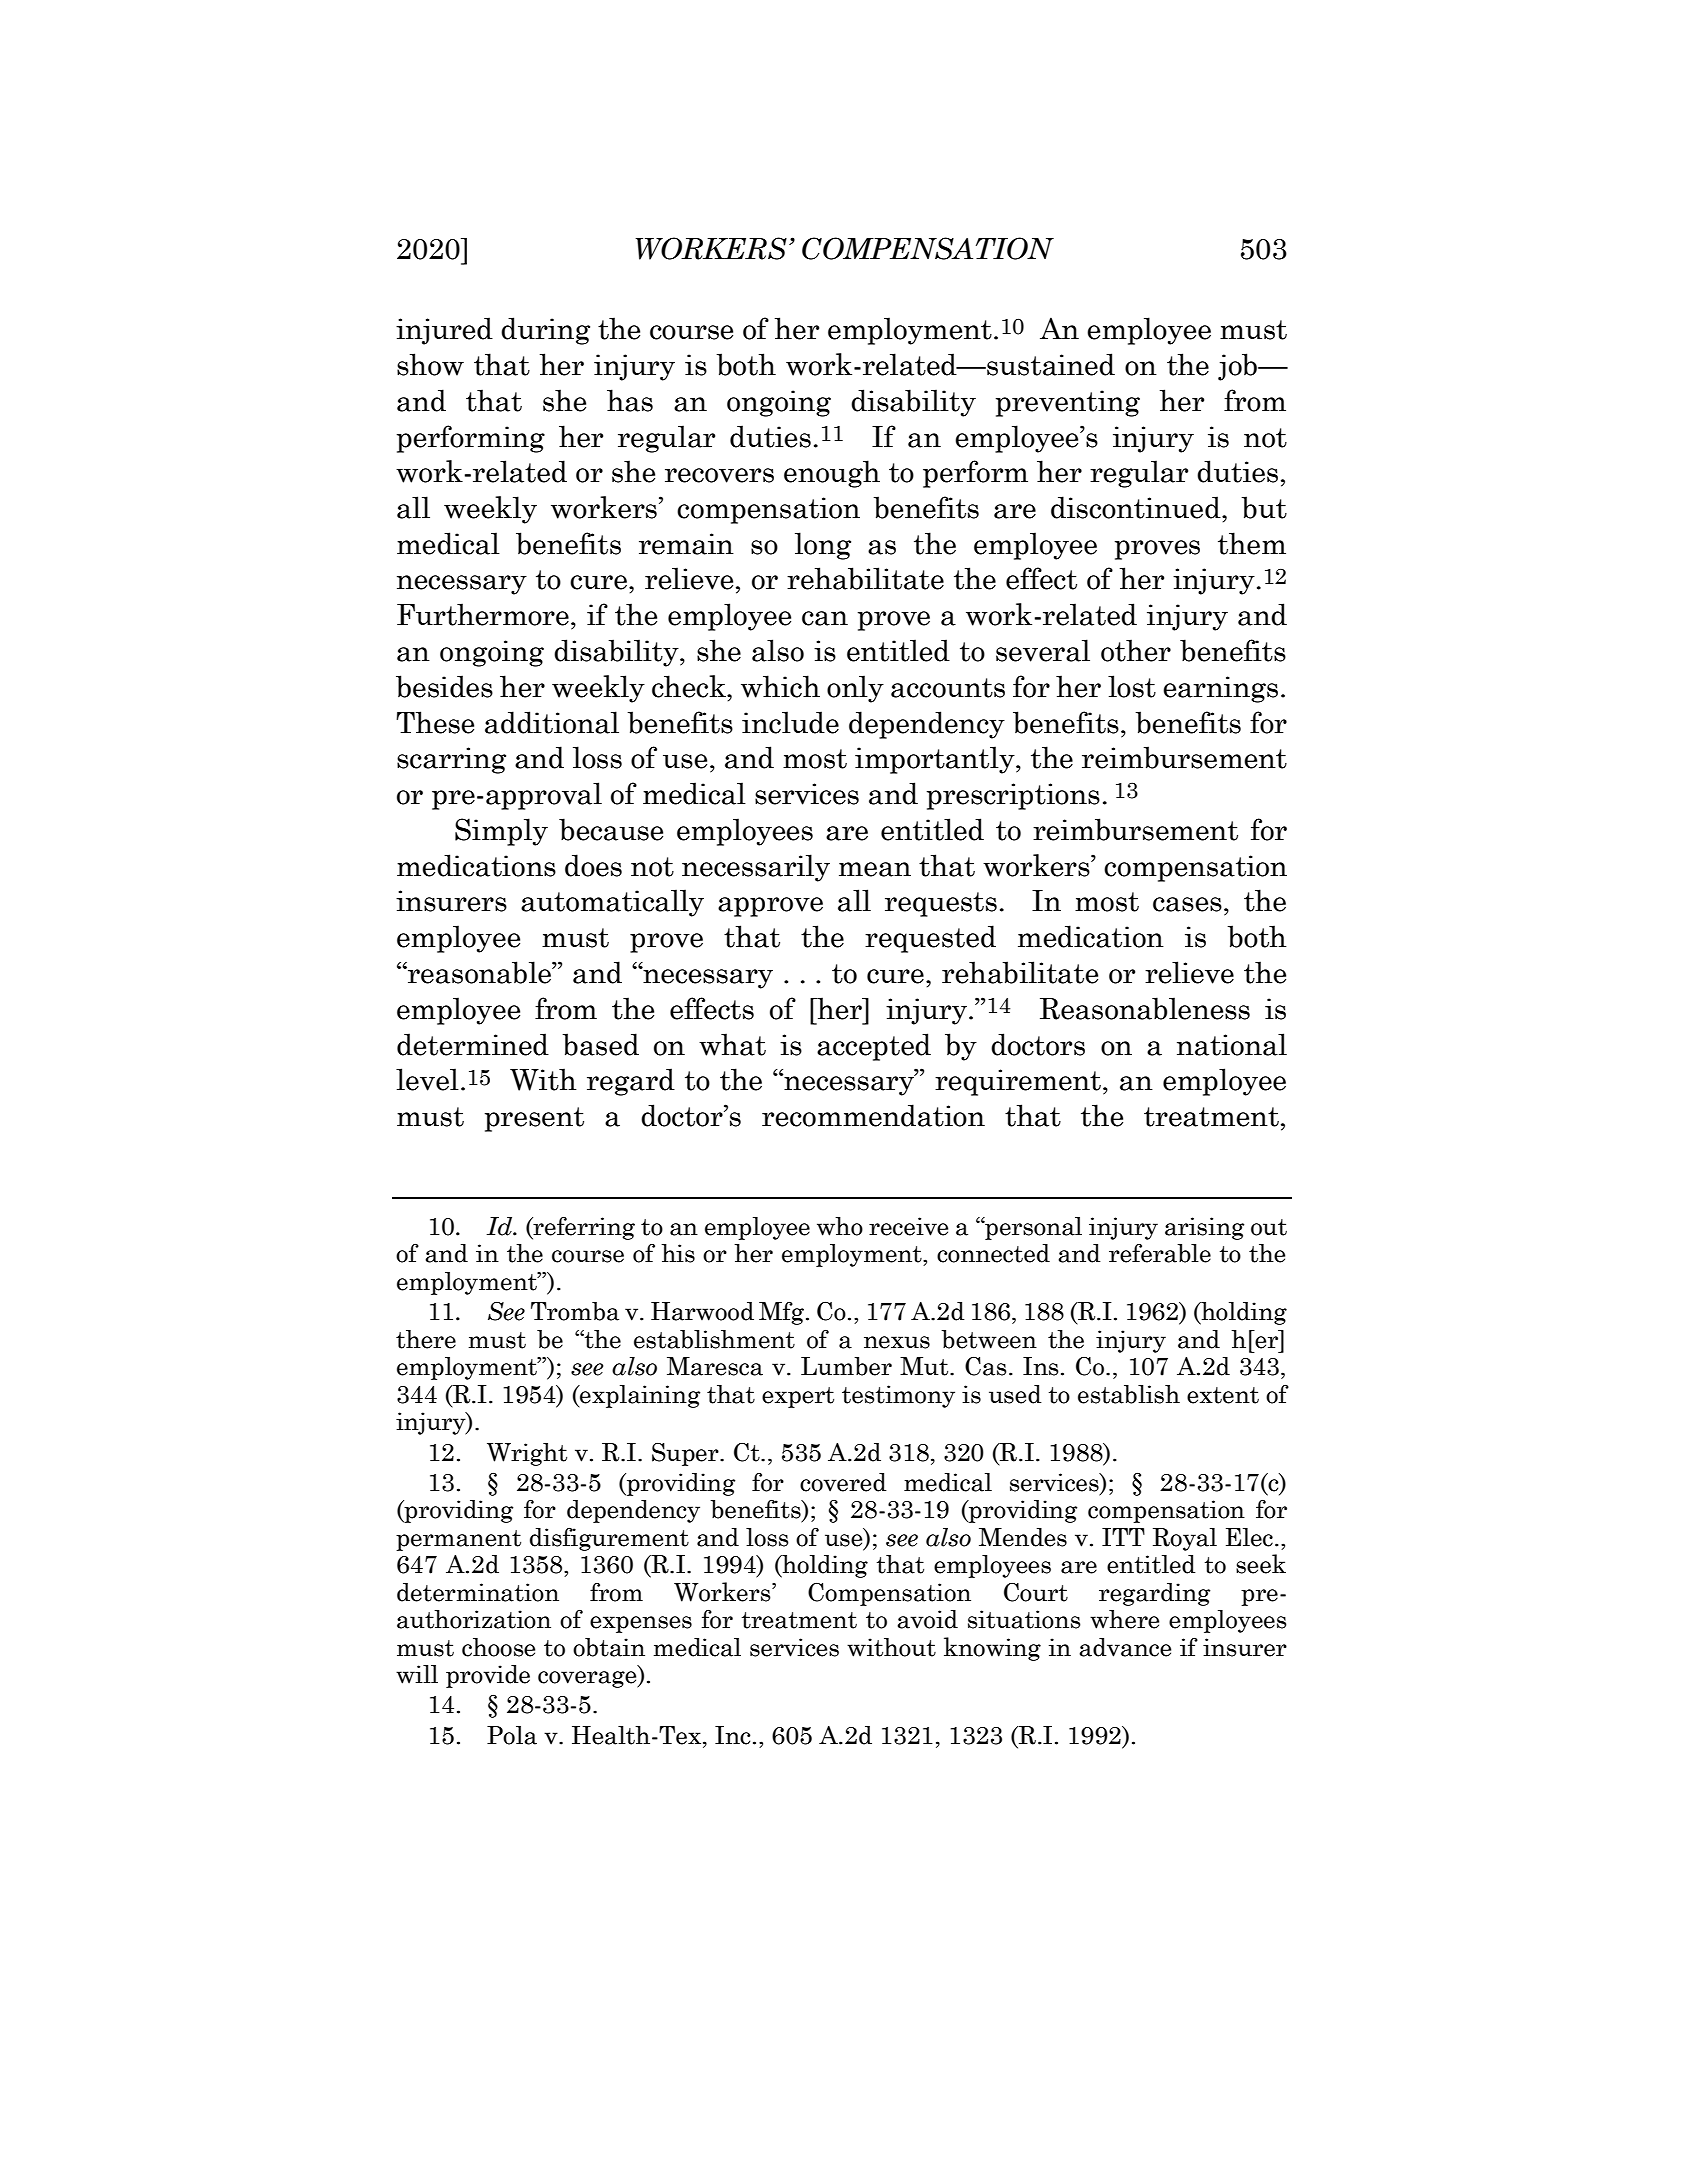 Image resolution: width=1683 pixels, height=2178 pixels. Describe the element at coordinates (545, 331) in the screenshot. I see `during` at that location.
